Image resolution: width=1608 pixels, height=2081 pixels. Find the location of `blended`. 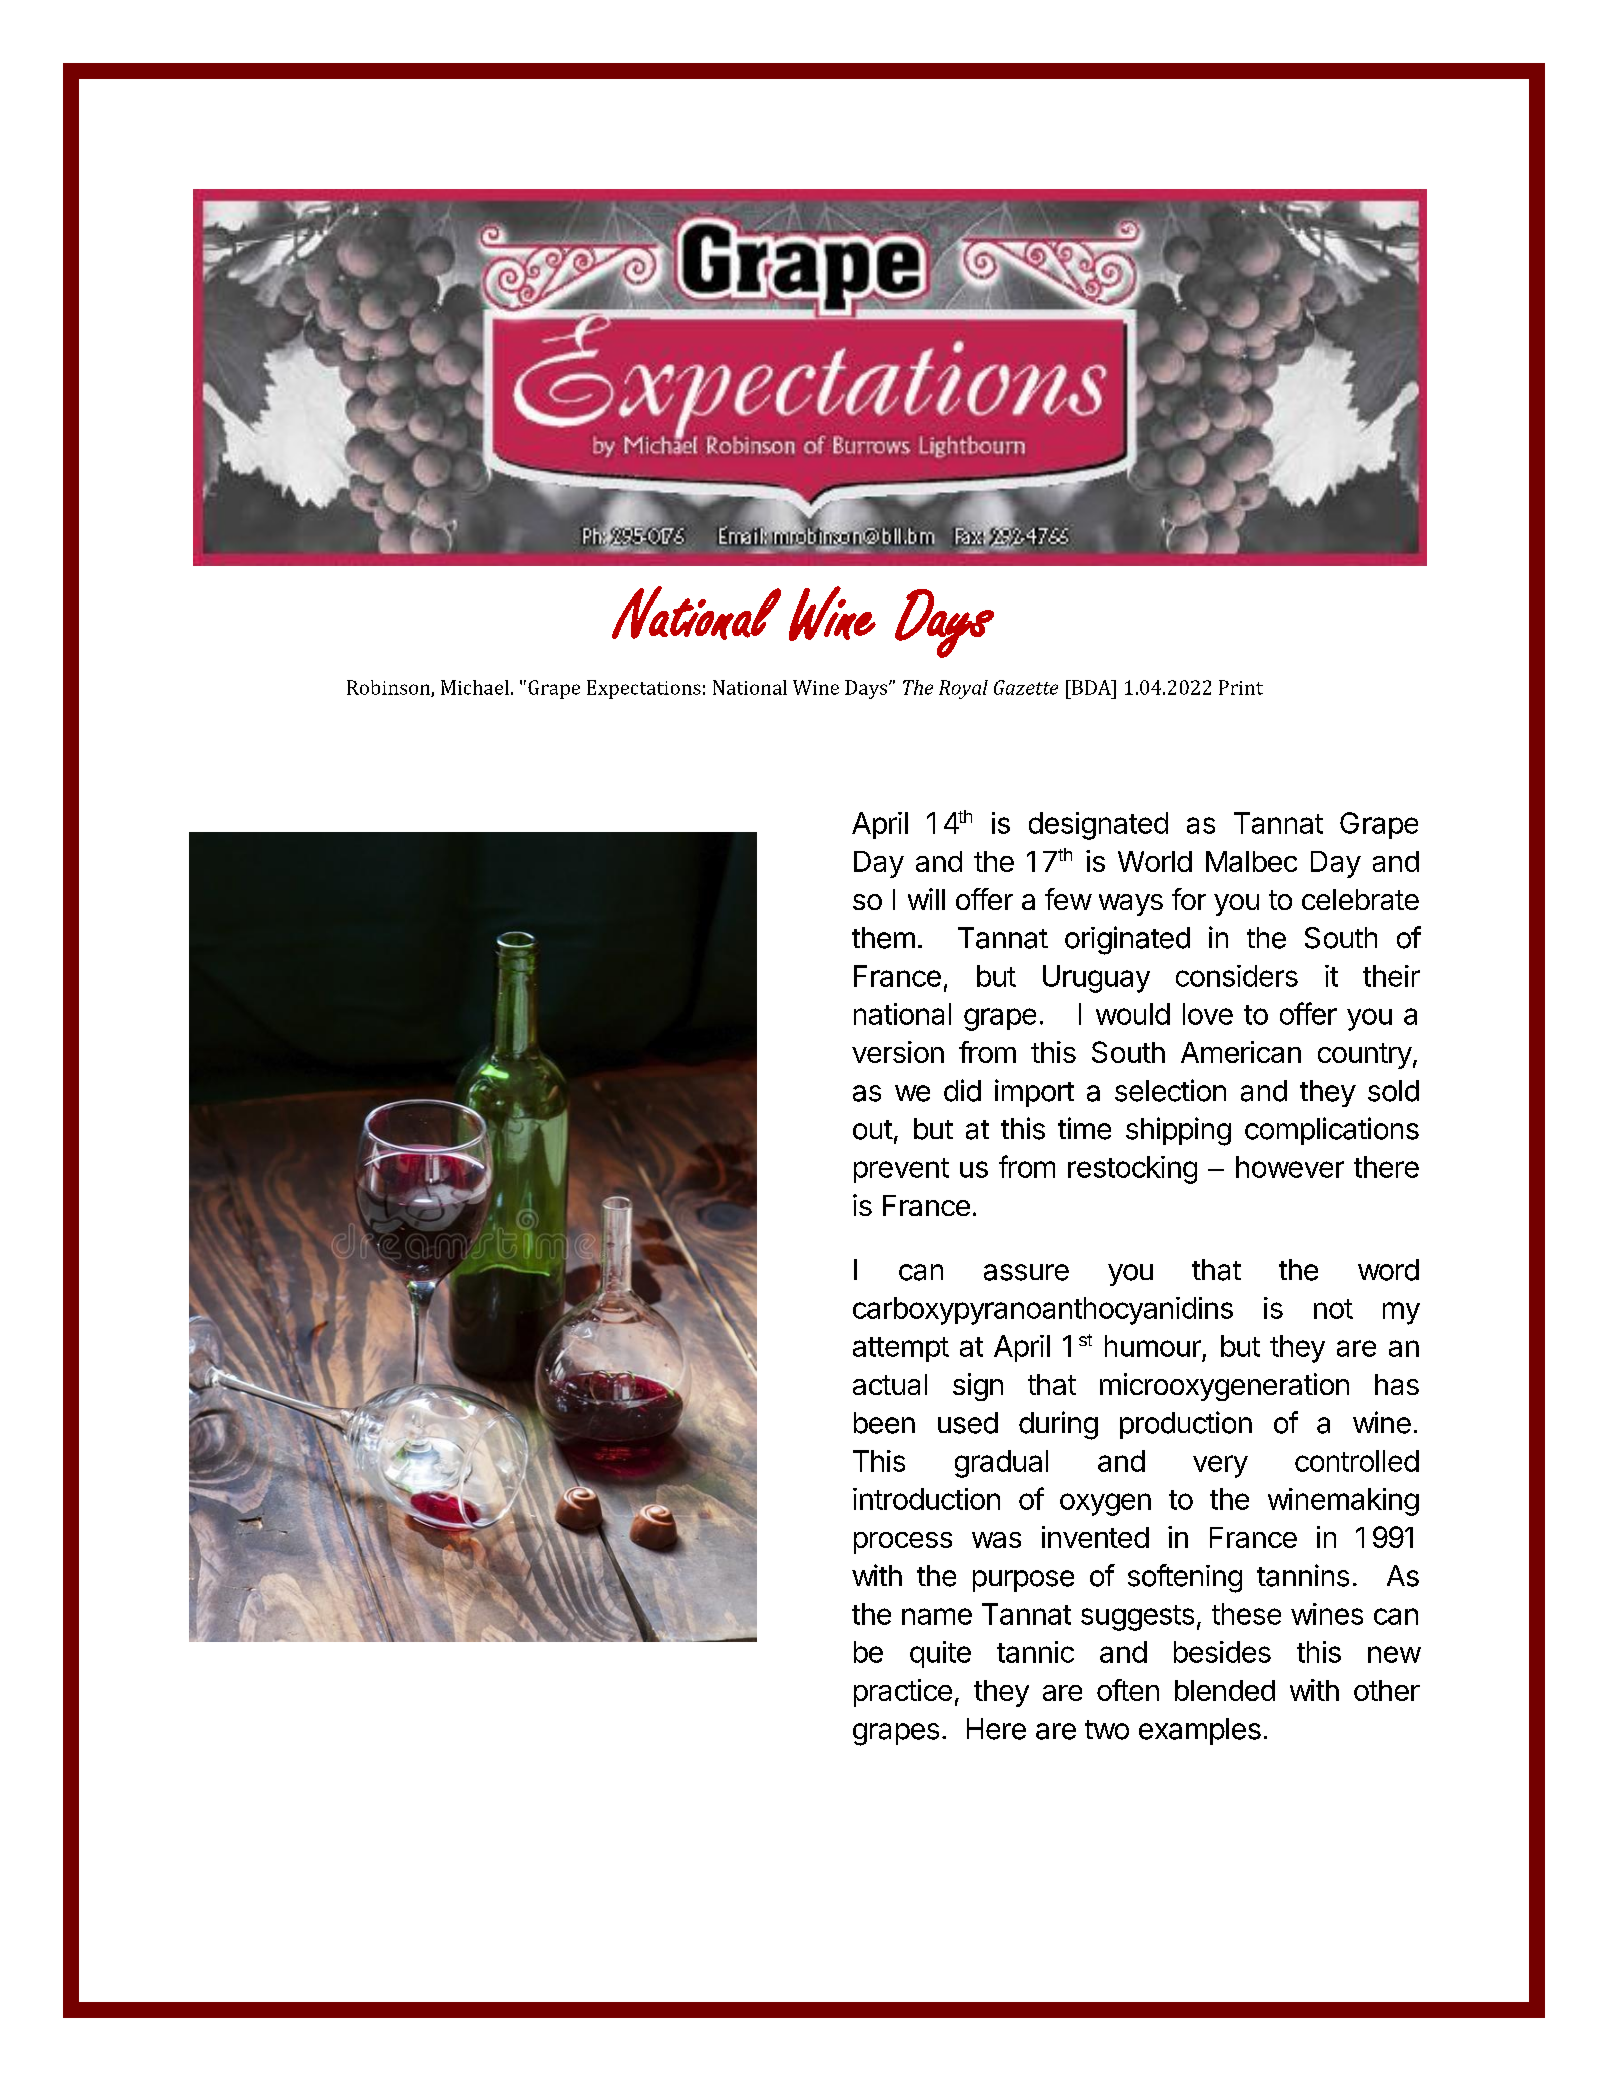

blended is located at coordinates (1225, 1690).
